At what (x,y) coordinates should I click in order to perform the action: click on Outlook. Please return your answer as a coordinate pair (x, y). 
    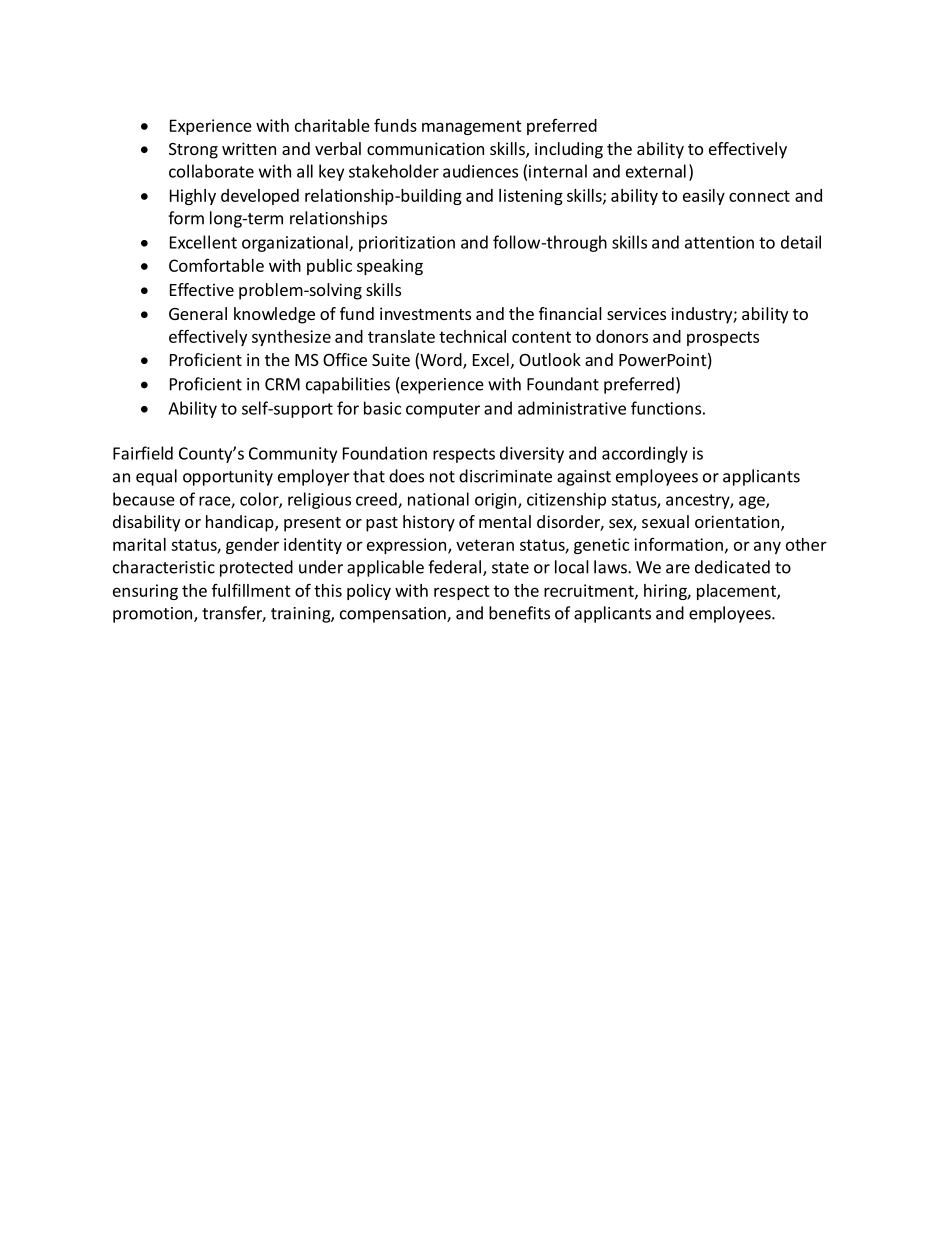
    Looking at the image, I should click on (550, 359).
